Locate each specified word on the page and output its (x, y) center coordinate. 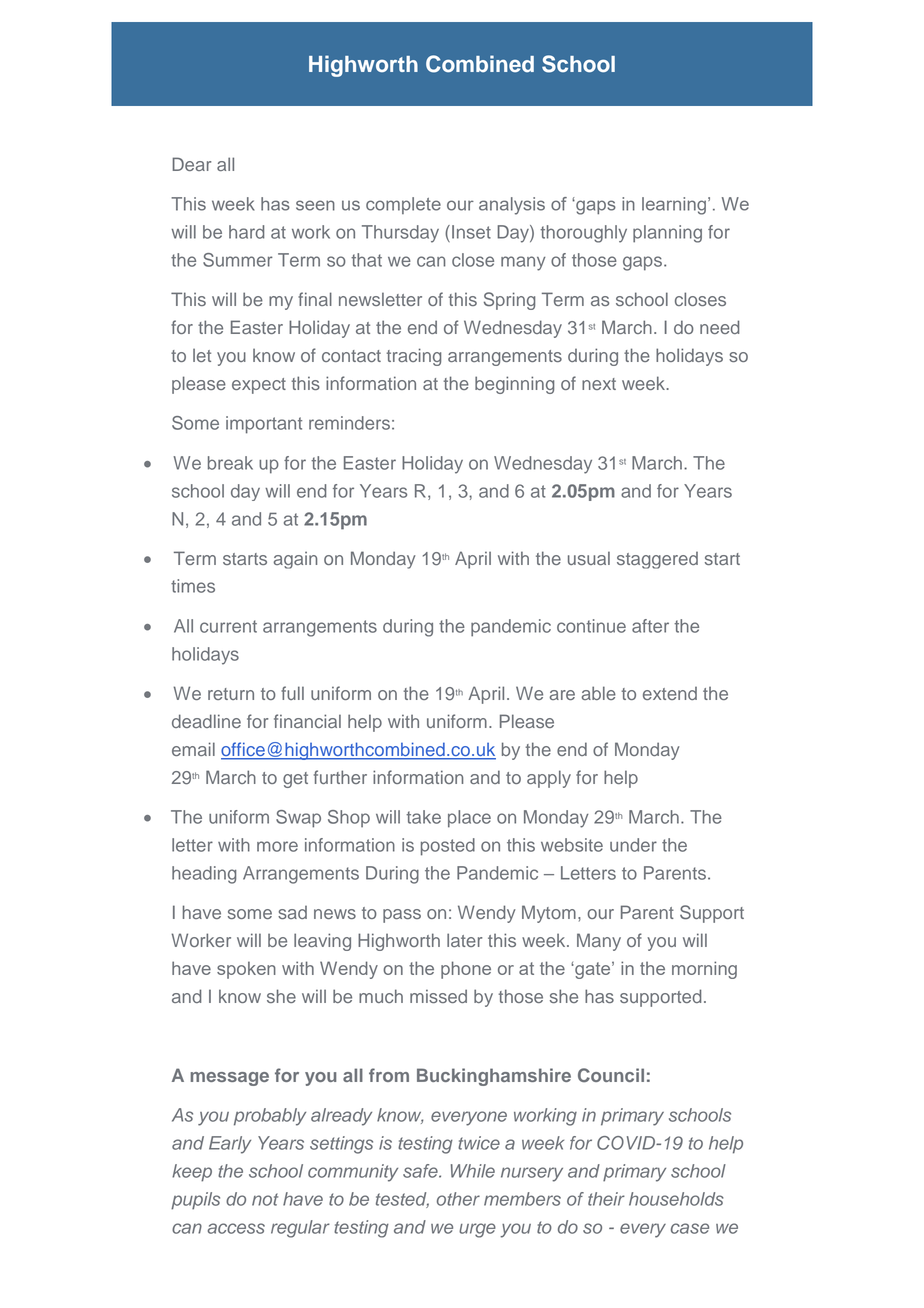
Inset (471, 232)
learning (675, 206)
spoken (246, 970)
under (633, 845)
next (599, 384)
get (295, 780)
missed (438, 996)
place (469, 819)
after (650, 626)
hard (247, 232)
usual (589, 558)
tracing (413, 357)
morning (704, 970)
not (265, 1199)
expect (259, 386)
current (228, 626)
